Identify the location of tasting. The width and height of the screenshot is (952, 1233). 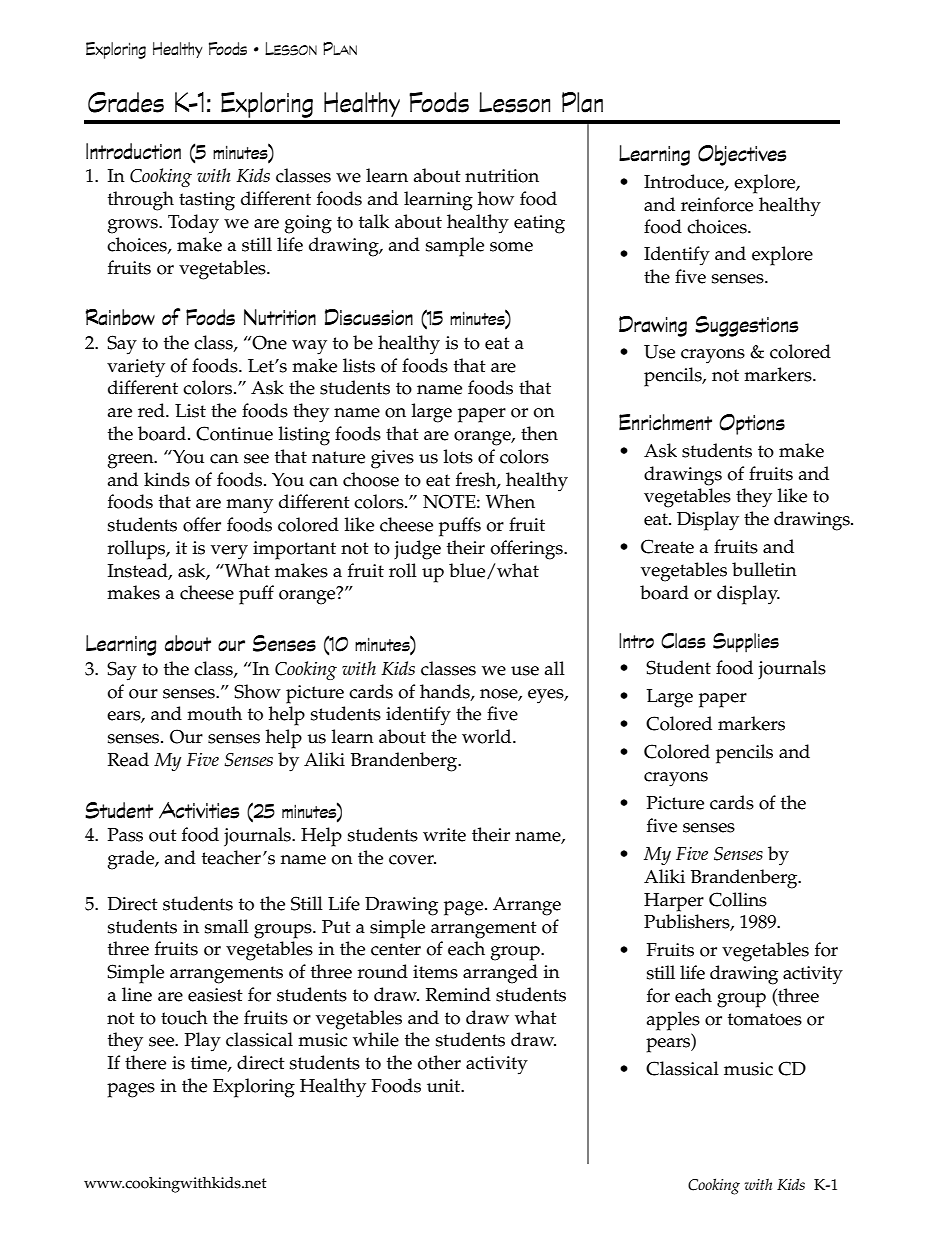
(207, 201).
